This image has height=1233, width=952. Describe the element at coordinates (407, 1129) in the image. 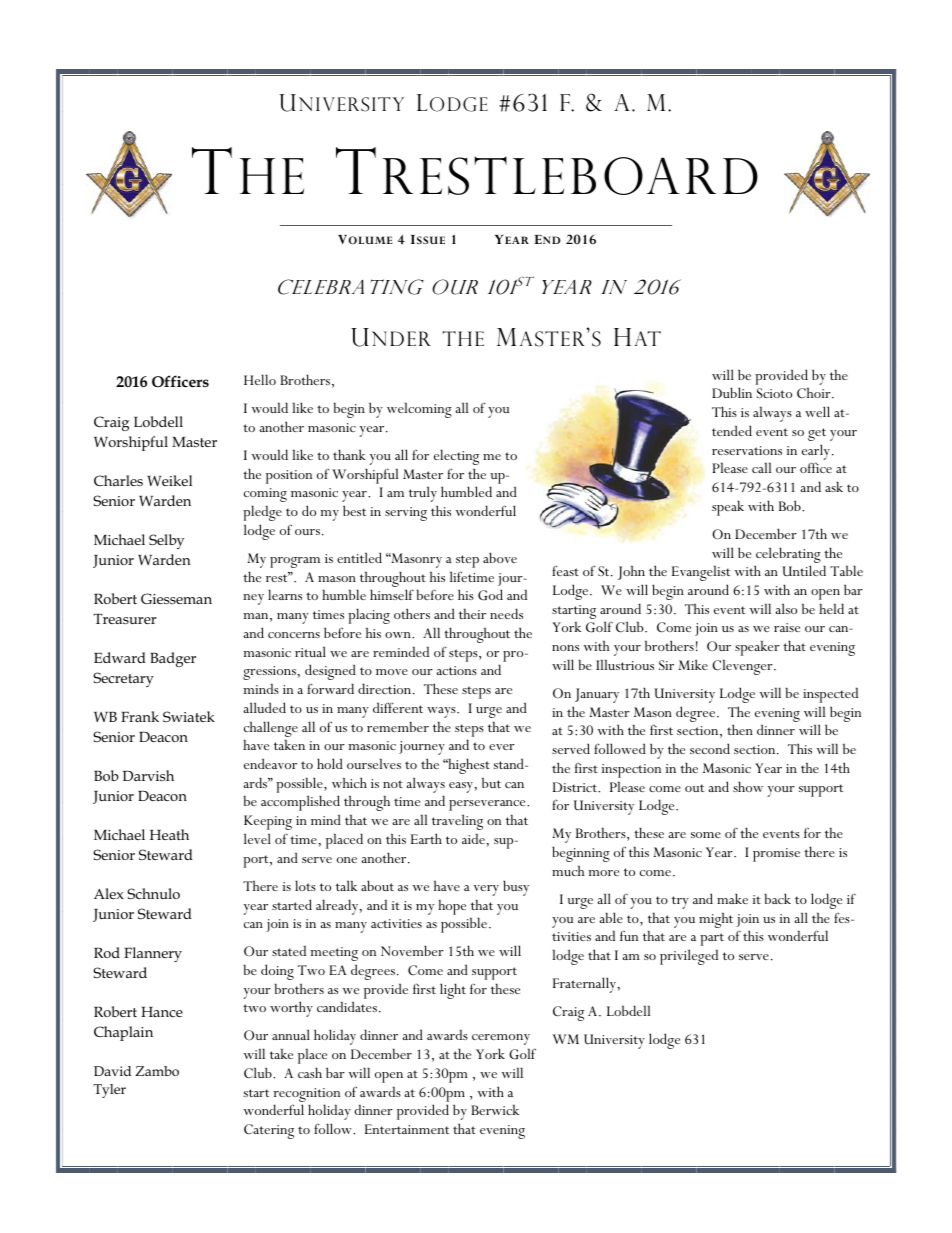

I see `Entertainment` at that location.
